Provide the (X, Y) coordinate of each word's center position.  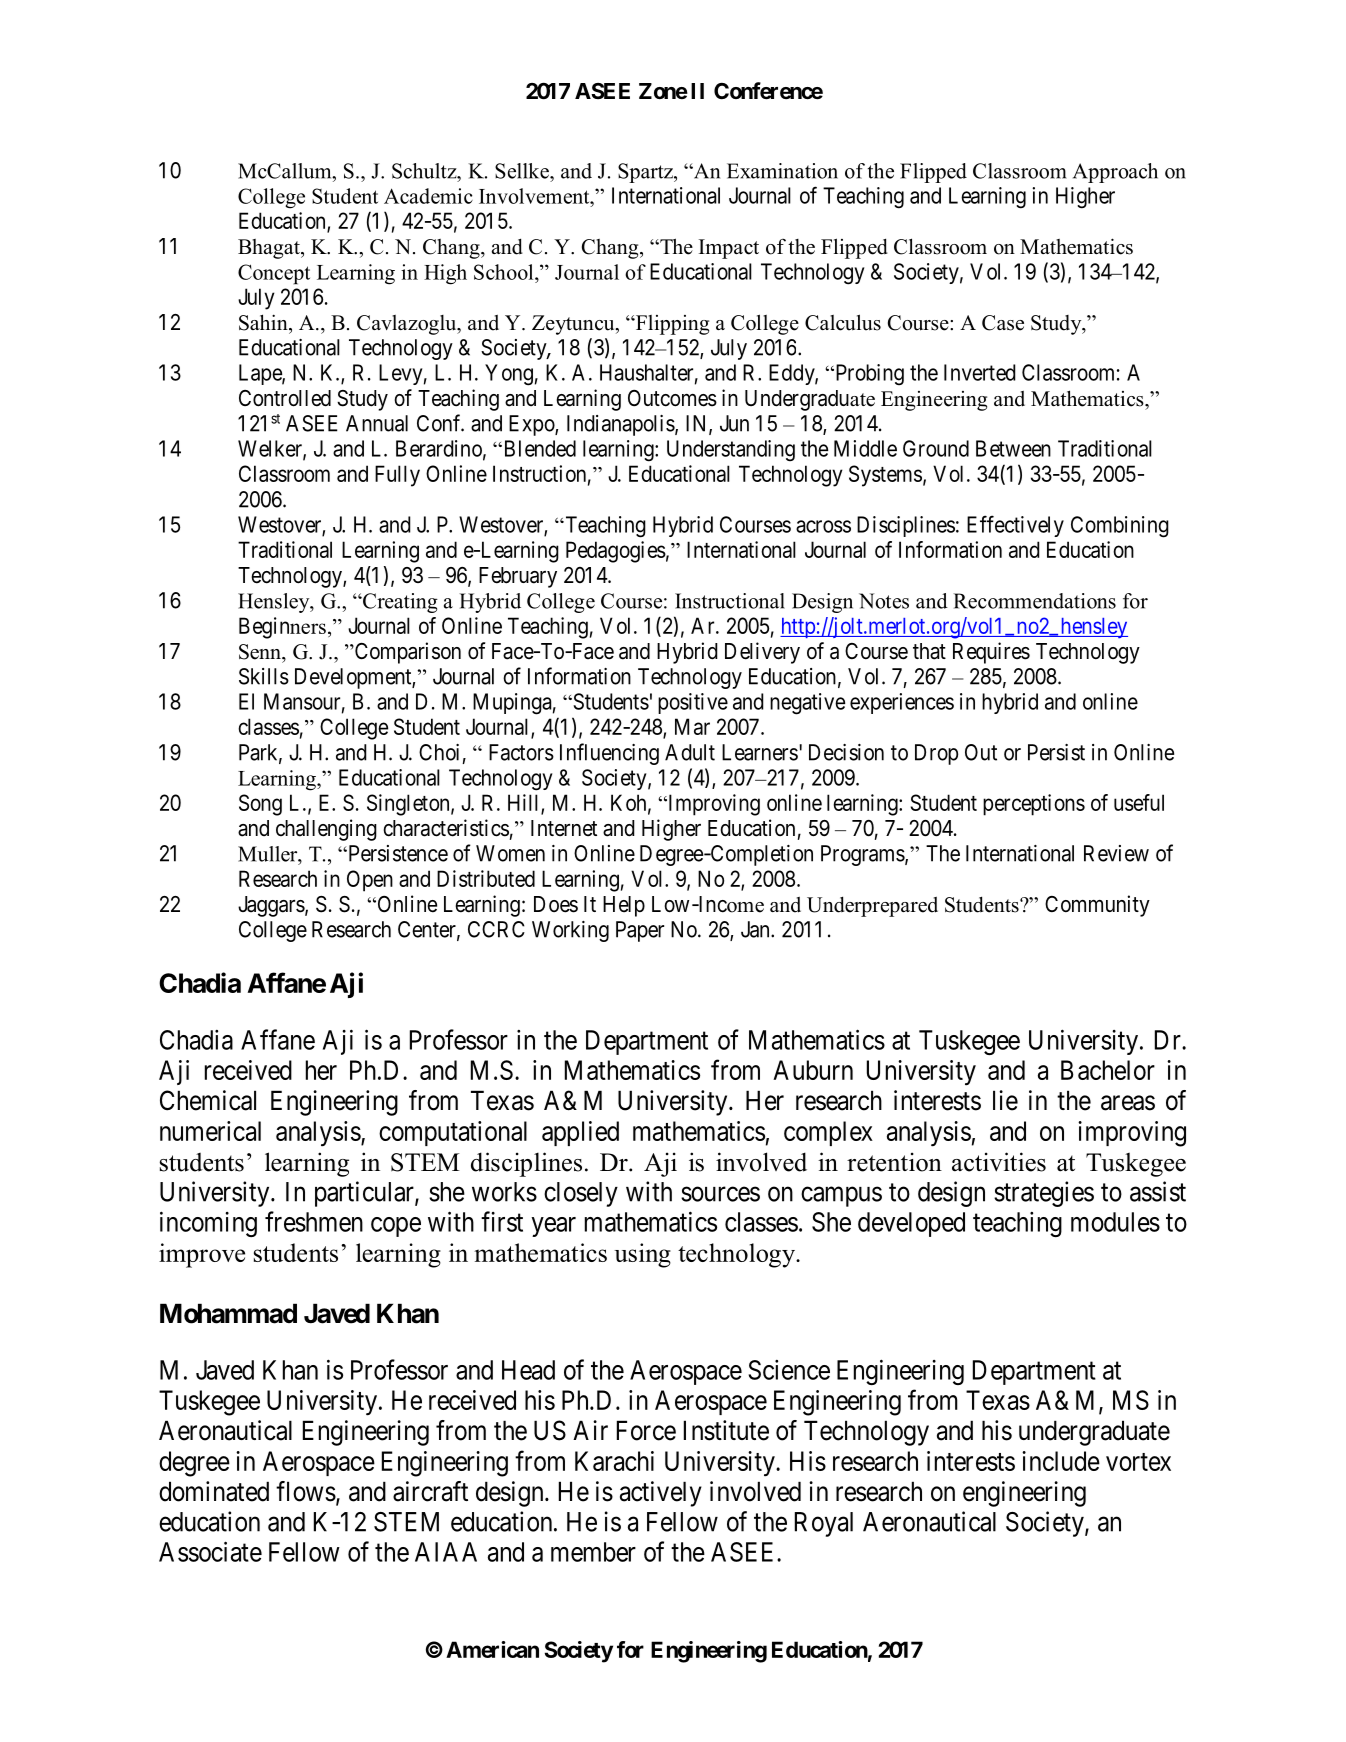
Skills (264, 676)
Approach (1115, 173)
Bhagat (270, 249)
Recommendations (1034, 601)
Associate (210, 1551)
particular (365, 1194)
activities (999, 1162)
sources (720, 1194)
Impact (729, 249)
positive (693, 703)
